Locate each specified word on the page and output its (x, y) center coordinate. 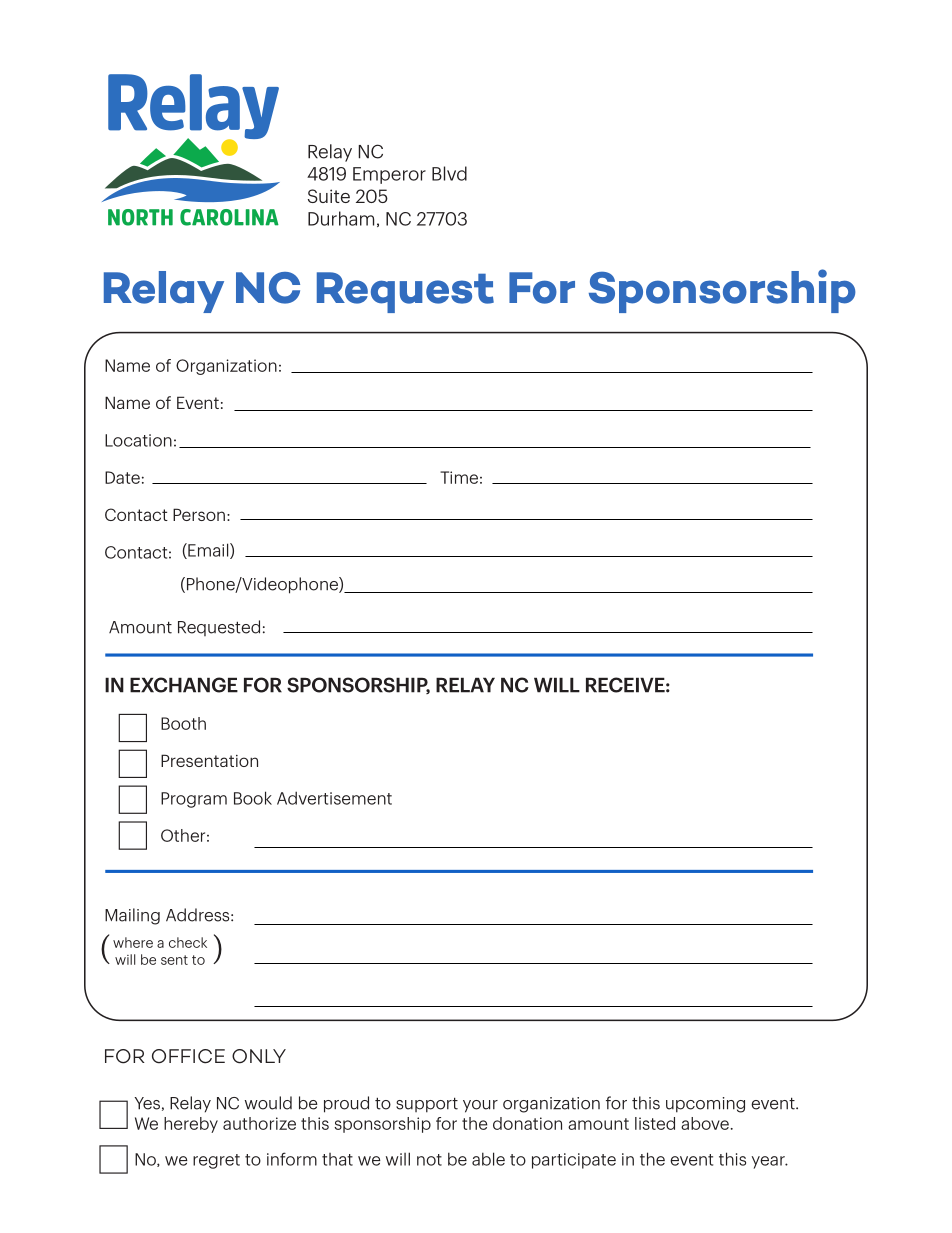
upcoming (705, 1105)
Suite (329, 196)
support (427, 1105)
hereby (191, 1125)
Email (208, 551)
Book (253, 798)
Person (199, 514)
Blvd (449, 173)
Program (194, 800)
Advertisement (334, 798)
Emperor (389, 175)
